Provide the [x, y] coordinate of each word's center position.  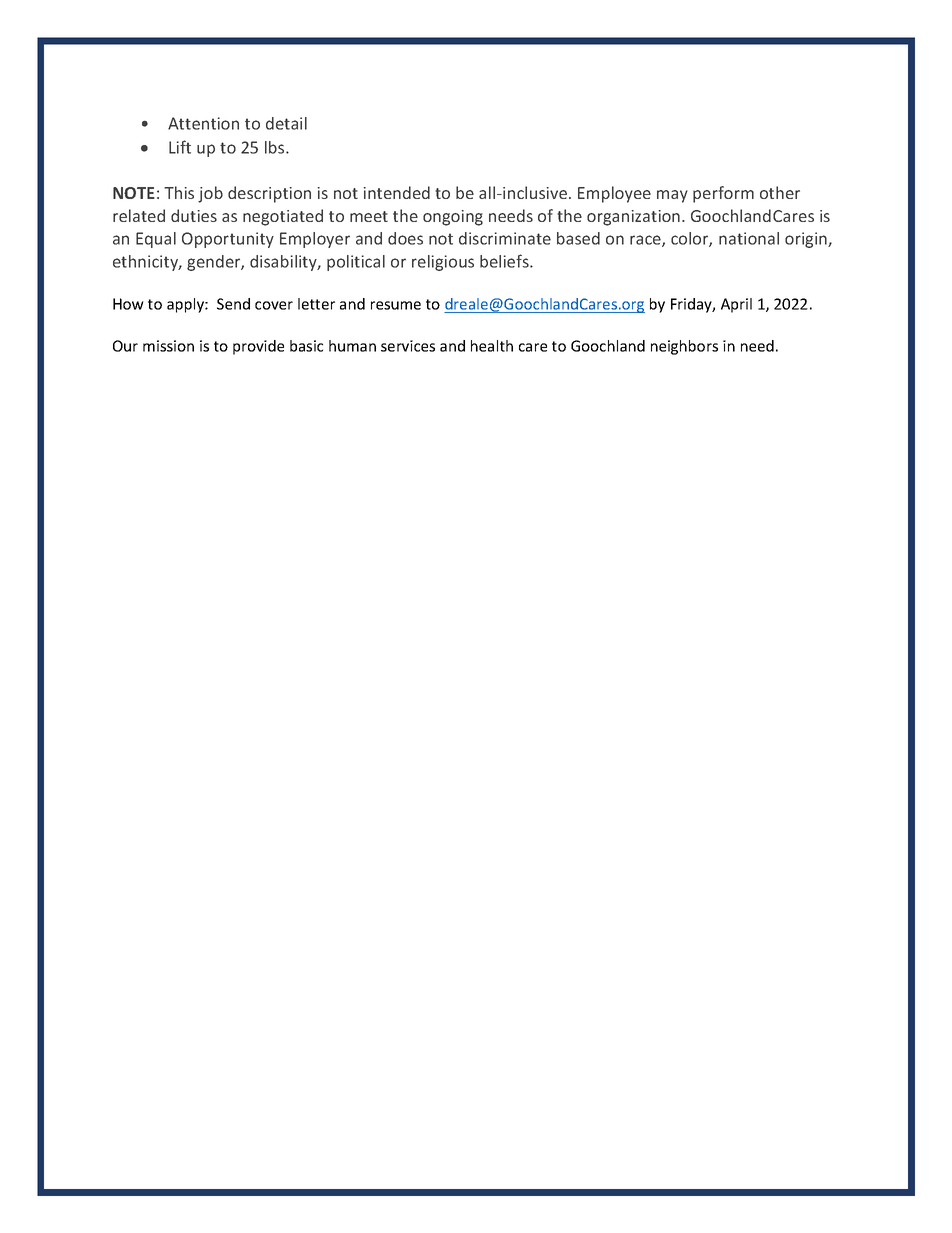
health [492, 346]
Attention [203, 123]
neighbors [684, 347]
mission [168, 346]
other [780, 192]
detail [286, 123]
